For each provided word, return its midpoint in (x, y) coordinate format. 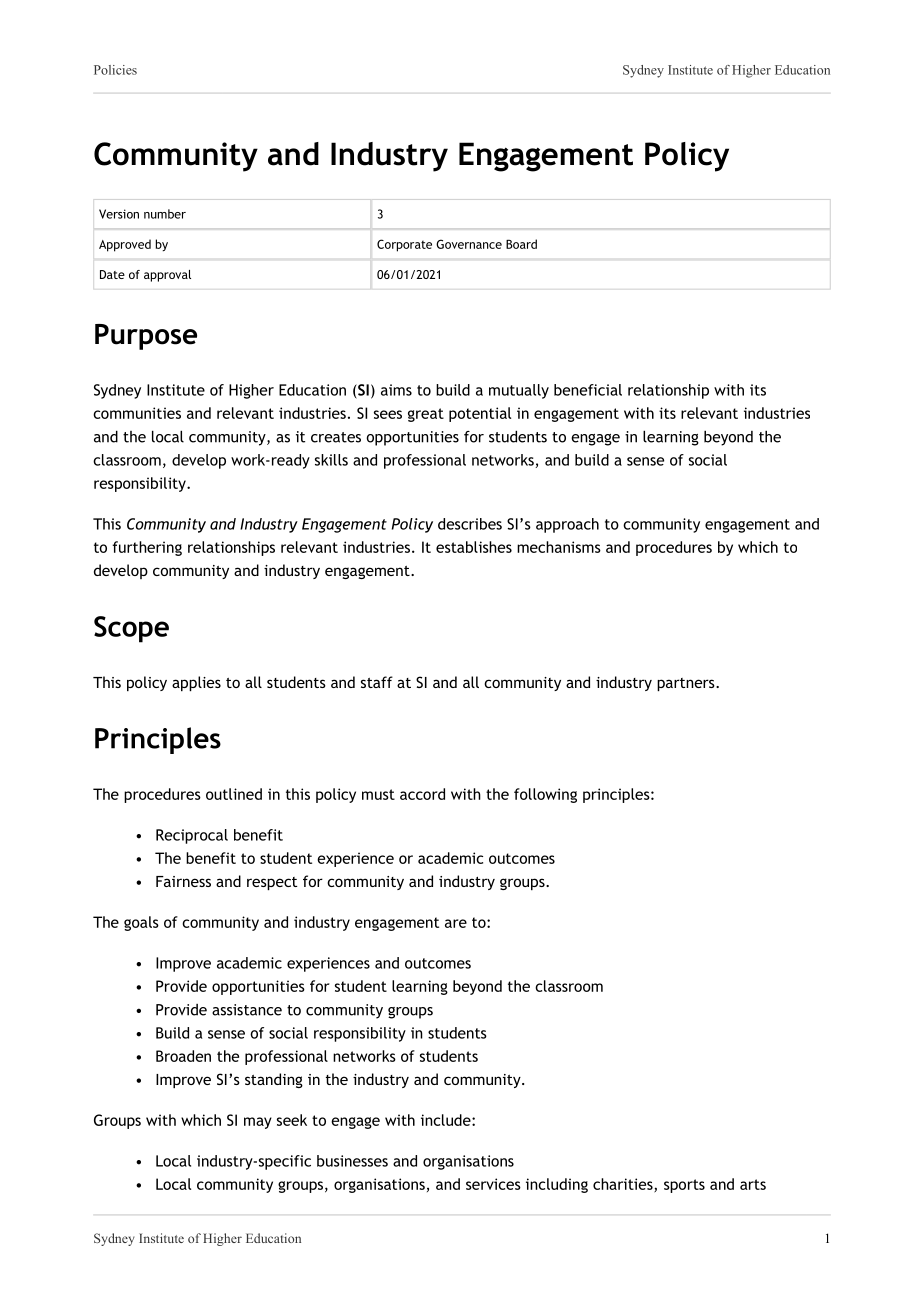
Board (521, 244)
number (165, 214)
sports (684, 1186)
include (447, 1120)
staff (377, 682)
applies (196, 683)
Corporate (404, 245)
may (258, 1123)
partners (687, 684)
